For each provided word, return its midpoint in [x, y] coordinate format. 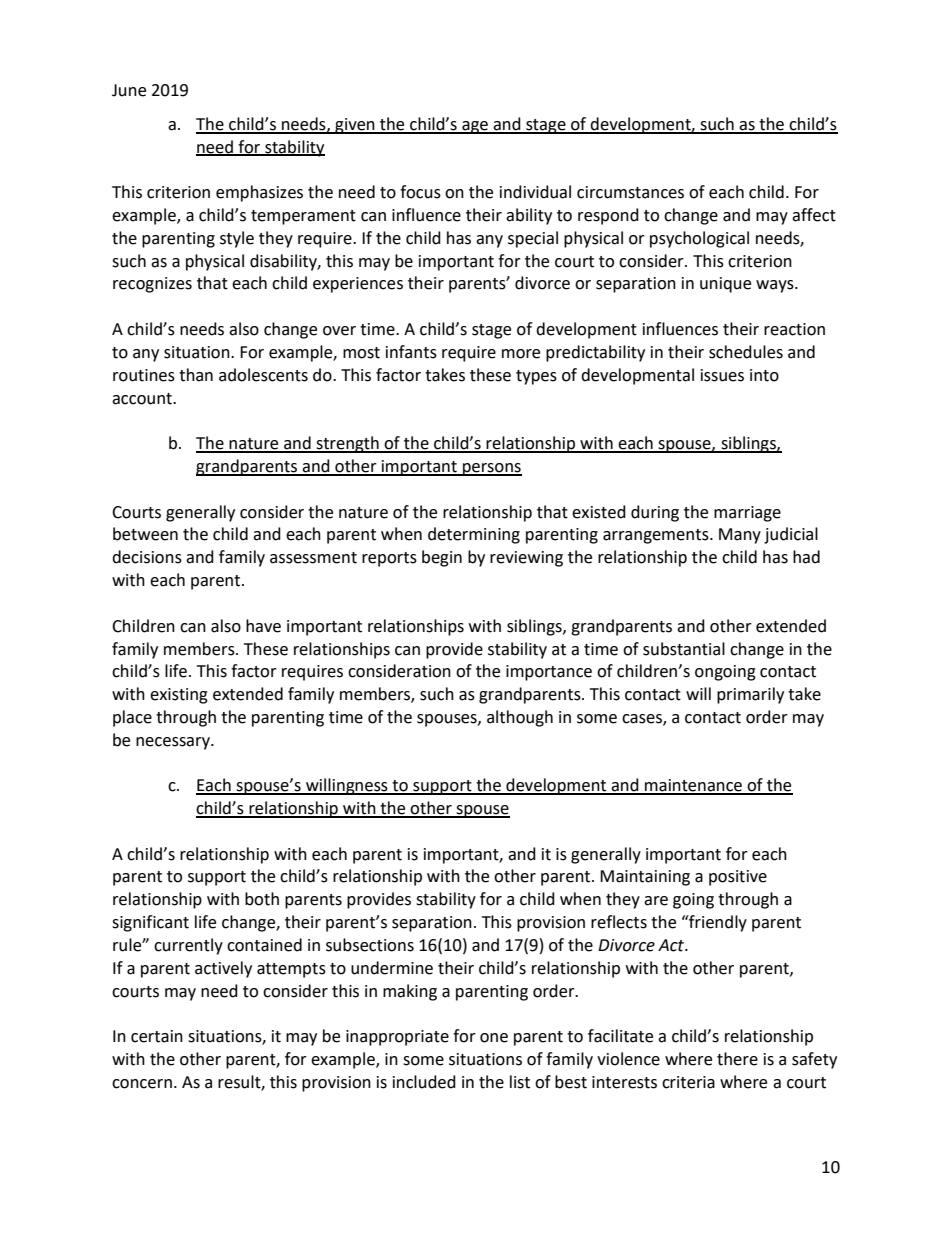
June [129, 90]
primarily [750, 695]
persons [491, 469]
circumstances [630, 192]
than [196, 375]
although [520, 718]
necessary [174, 743]
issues [722, 375]
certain [157, 1036]
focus [420, 192]
